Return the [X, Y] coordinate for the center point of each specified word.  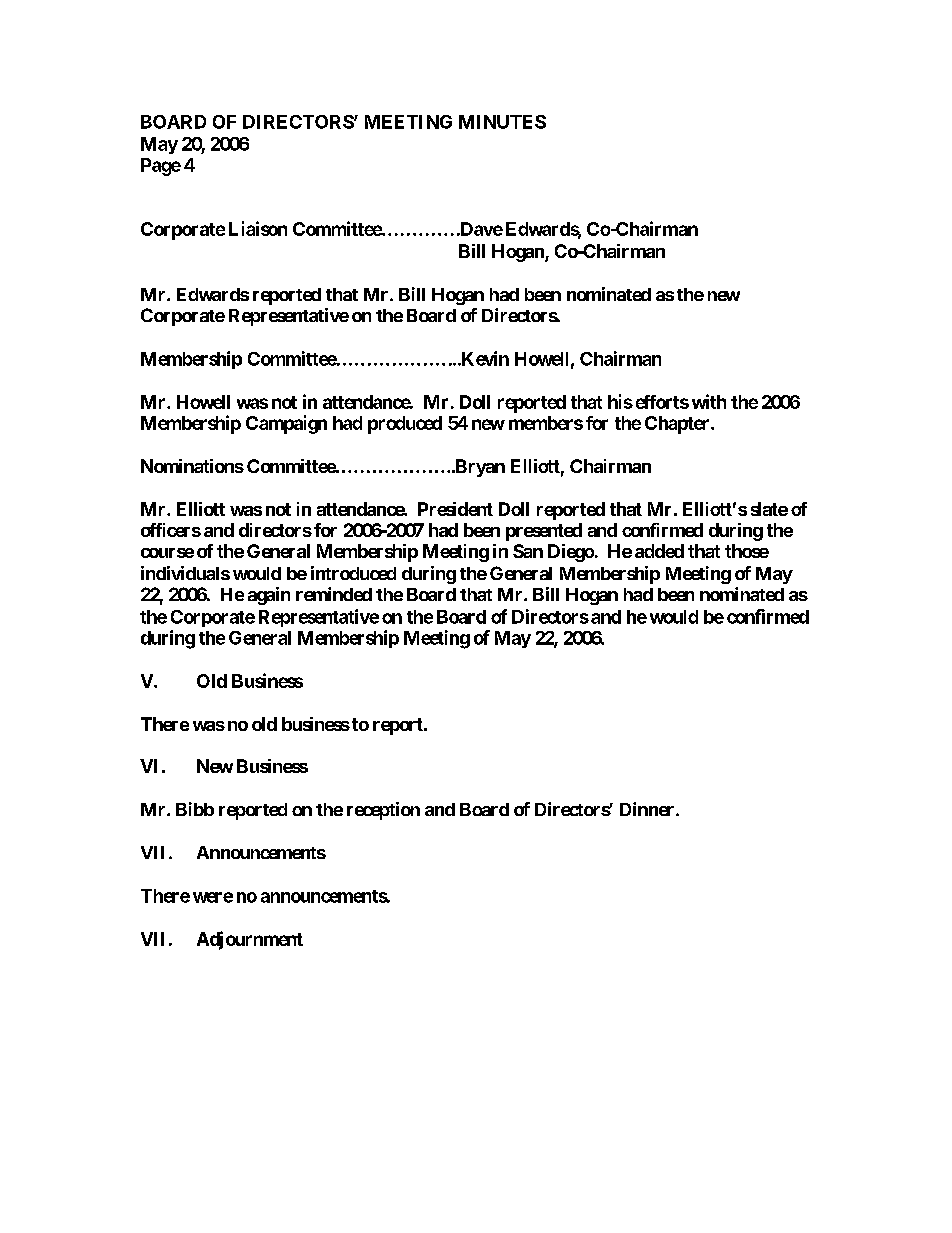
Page [161, 167]
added [659, 551]
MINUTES [502, 122]
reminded [334, 594]
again [269, 596]
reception [383, 811]
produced [405, 425]
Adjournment [250, 940]
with [709, 401]
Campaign [286, 424]
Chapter [678, 425]
